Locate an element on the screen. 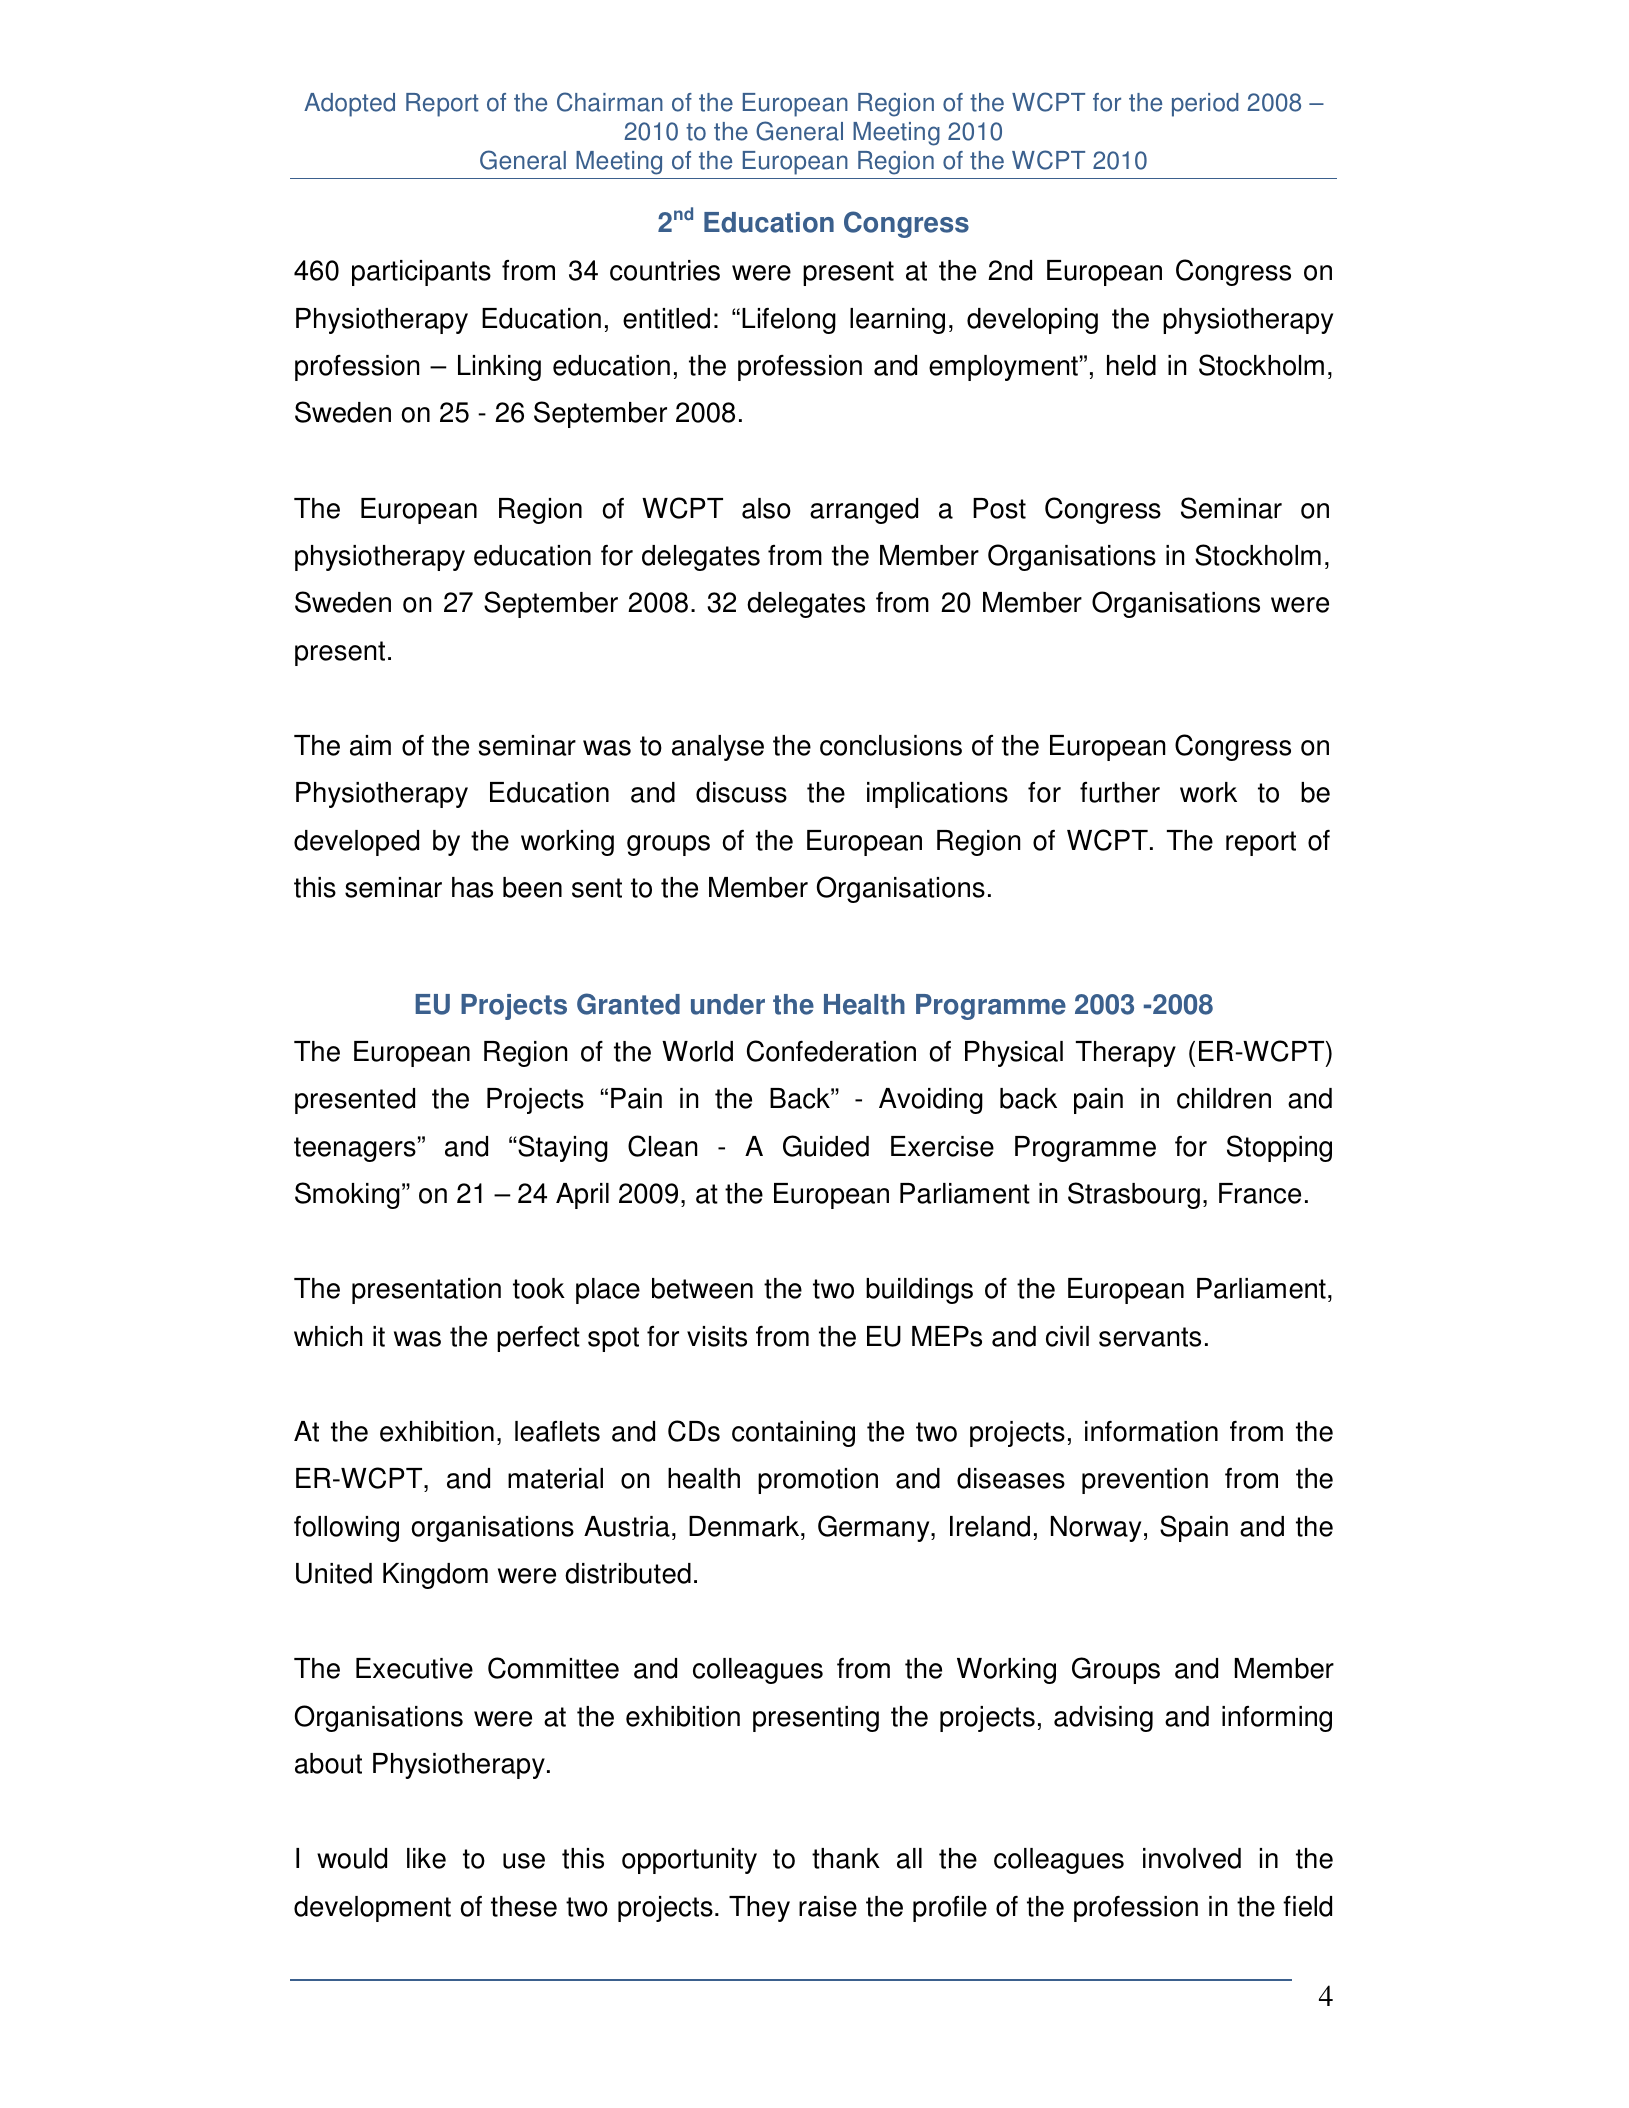 The width and height of the screenshot is (1629, 2108). Lifelong is located at coordinates (789, 321).
